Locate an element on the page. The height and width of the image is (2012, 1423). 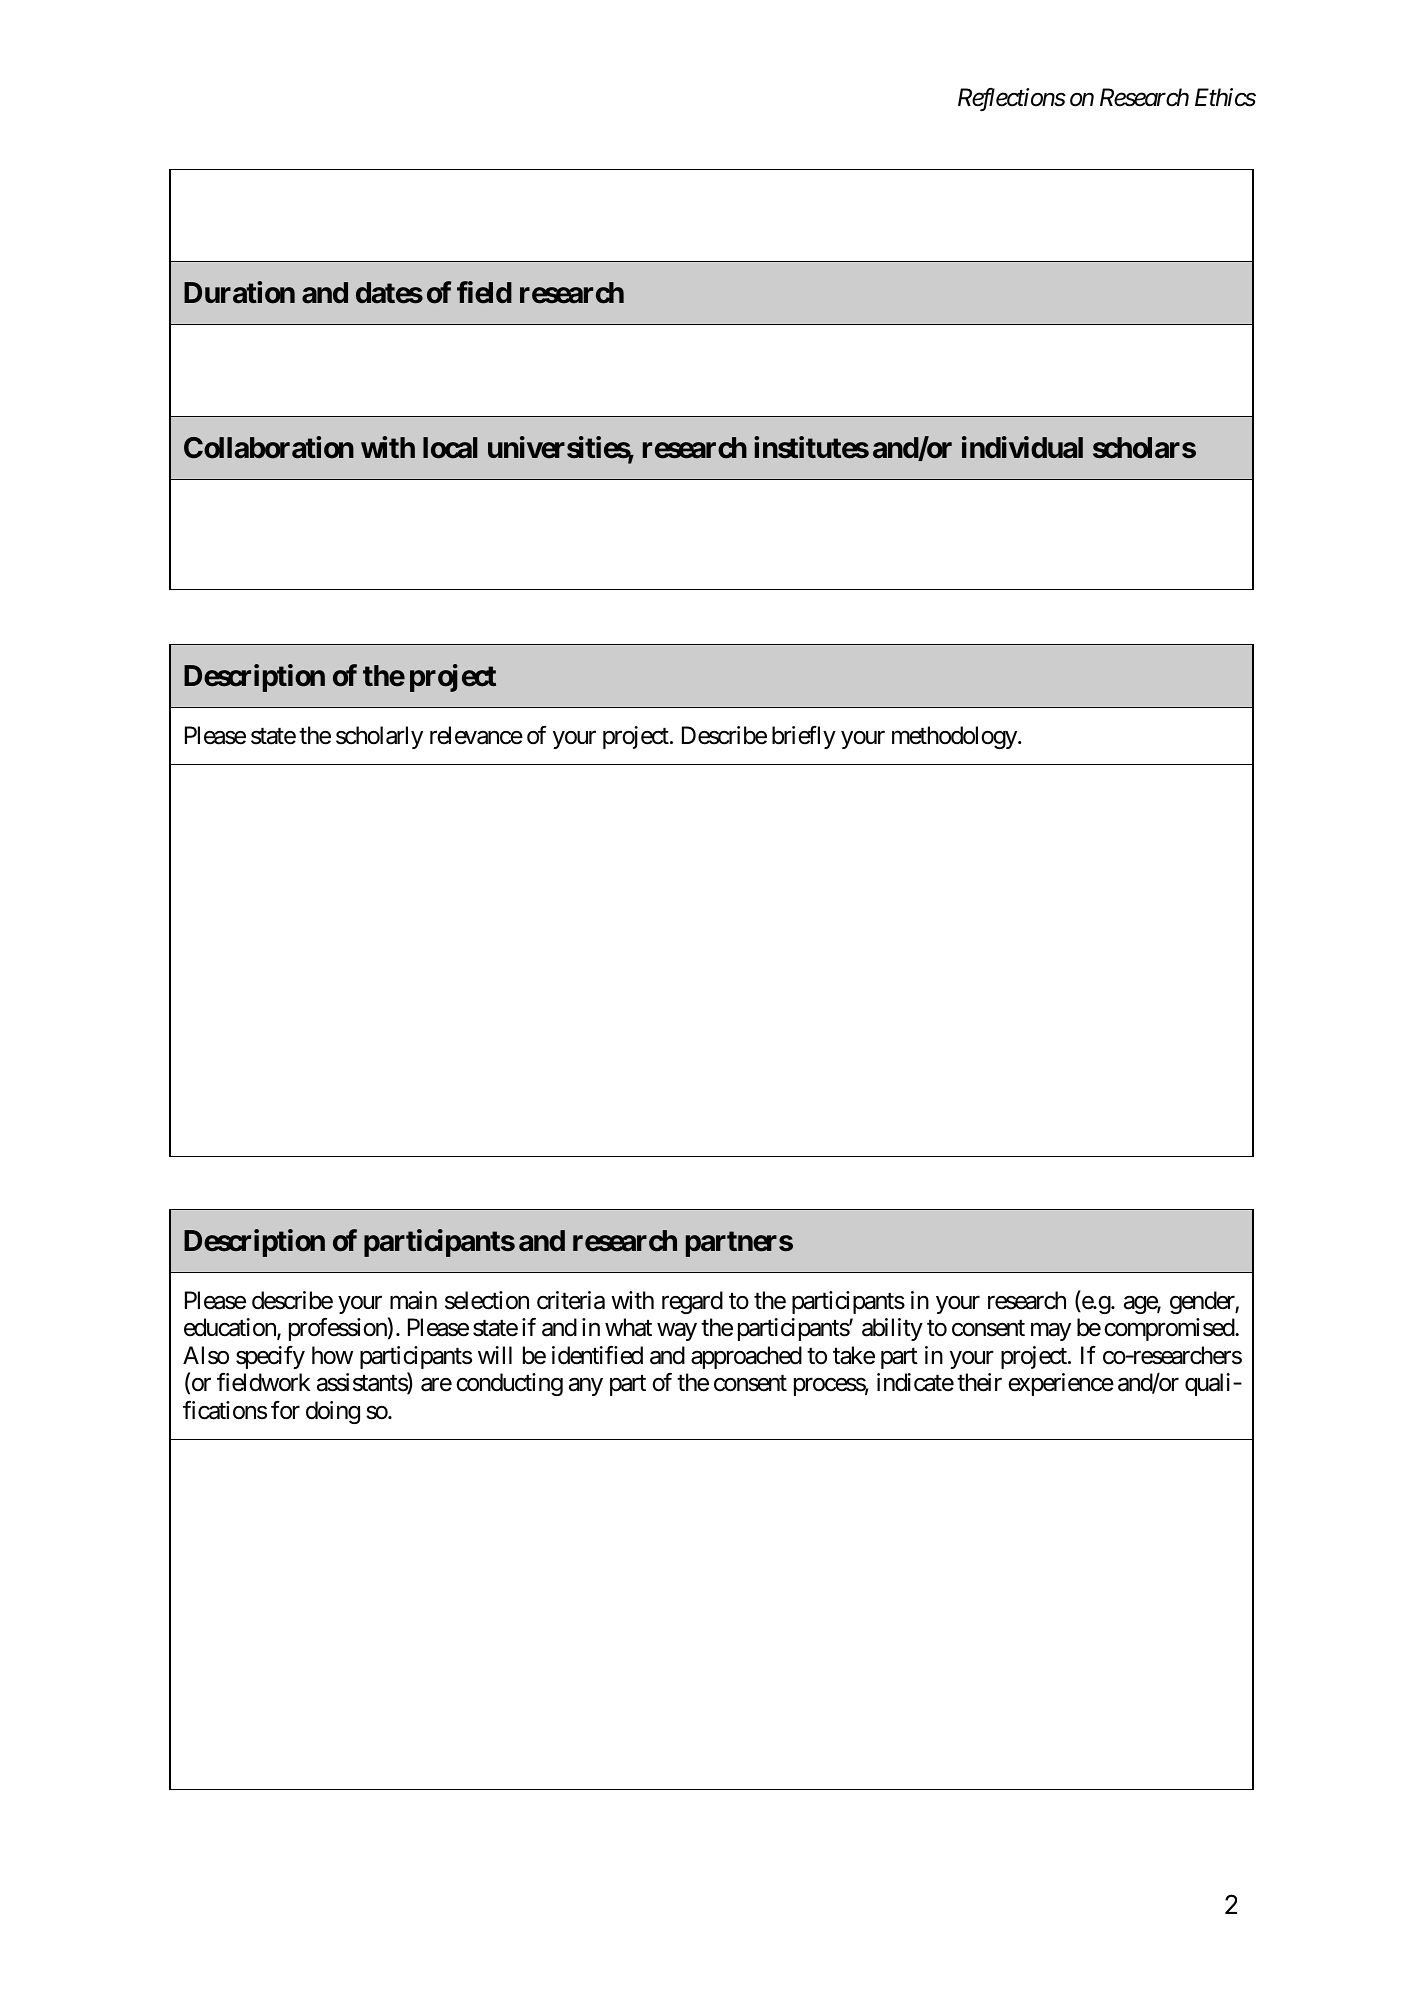
approached is located at coordinates (746, 1357).
